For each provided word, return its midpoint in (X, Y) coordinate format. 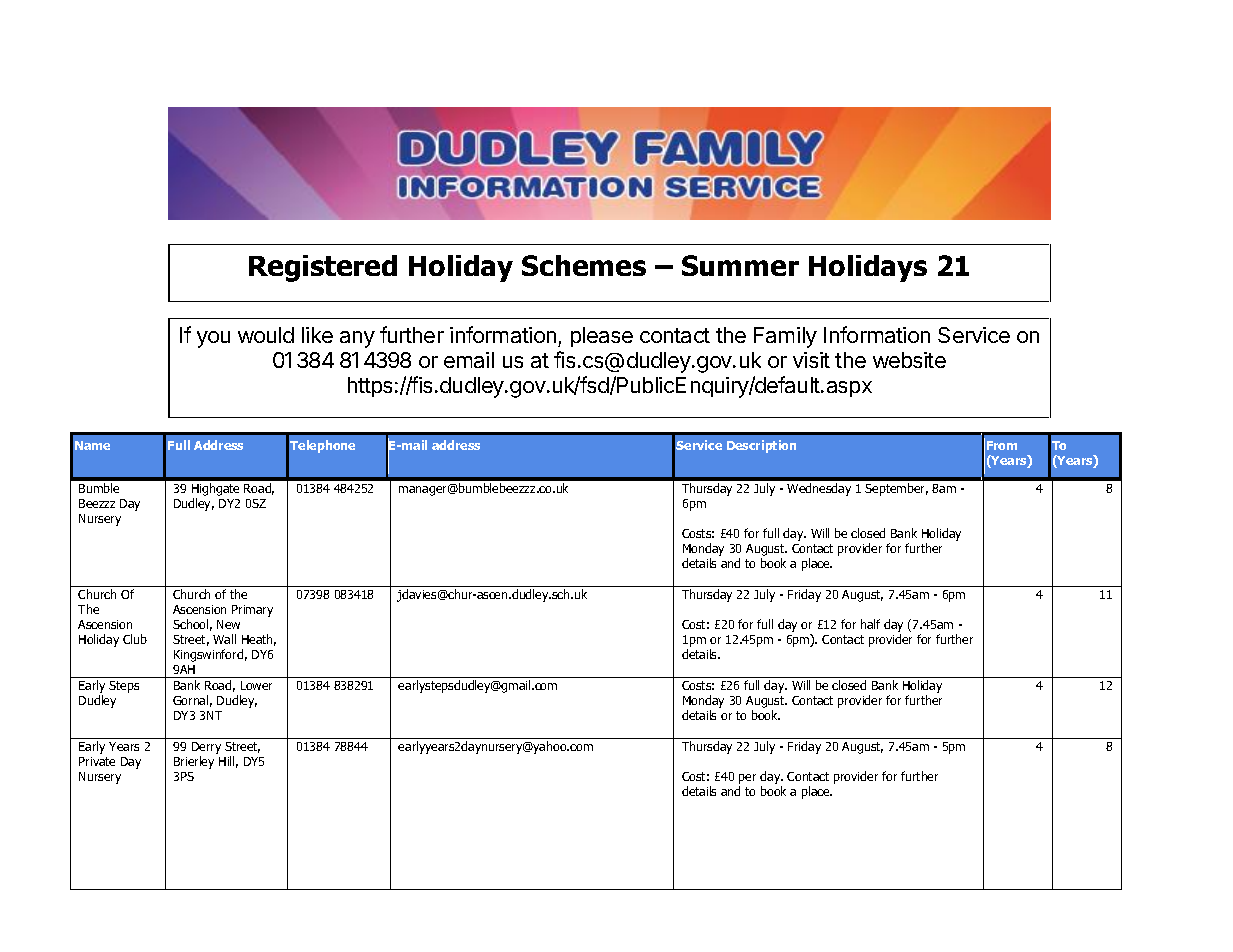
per (747, 779)
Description (761, 446)
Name (92, 445)
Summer (740, 265)
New (228, 624)
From (1002, 445)
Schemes (584, 265)
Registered (323, 268)
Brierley (194, 762)
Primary (252, 611)
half (870, 624)
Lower (256, 685)
